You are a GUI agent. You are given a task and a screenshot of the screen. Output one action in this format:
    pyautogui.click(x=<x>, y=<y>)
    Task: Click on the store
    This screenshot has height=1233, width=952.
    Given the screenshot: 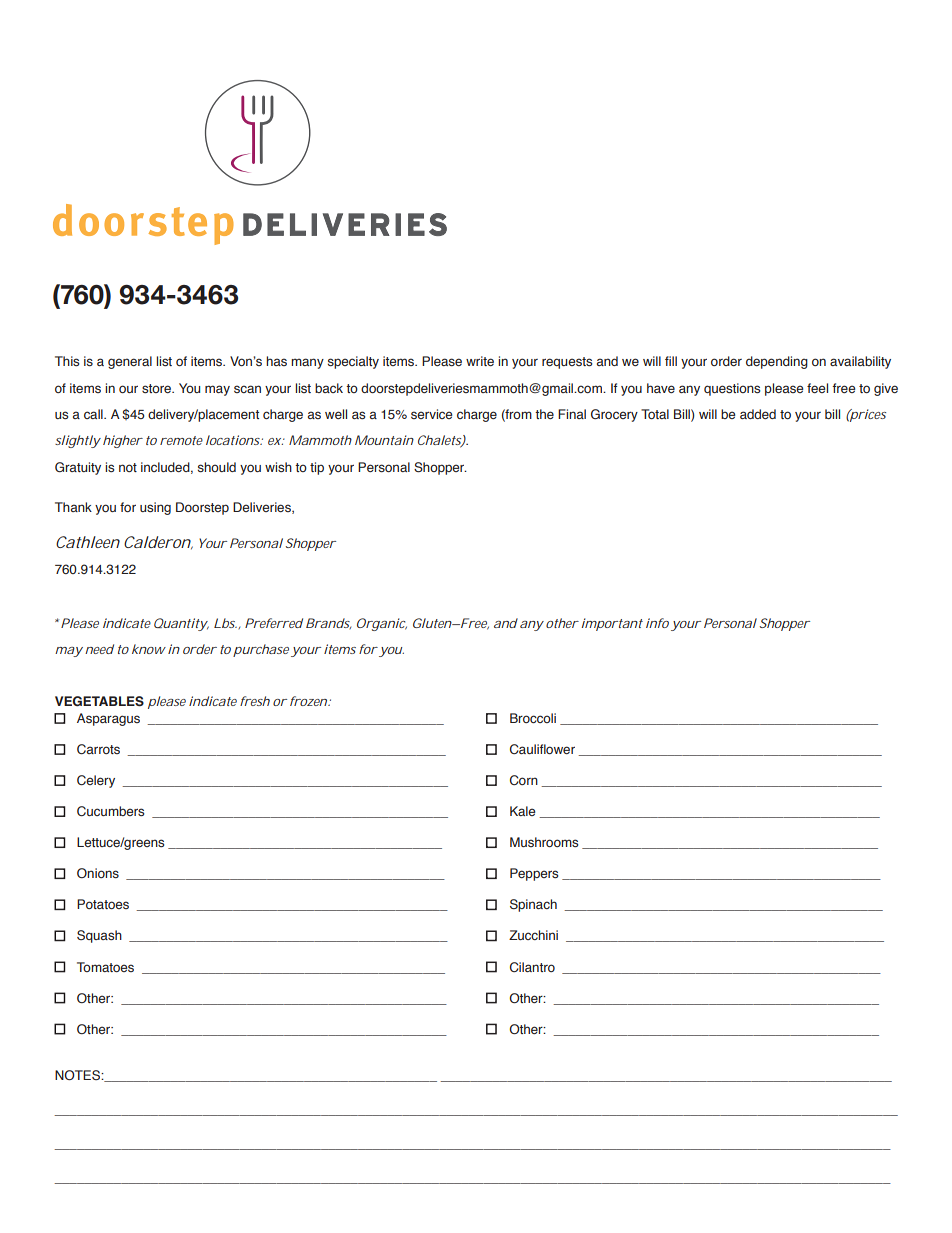 What is the action you would take?
    pyautogui.click(x=158, y=388)
